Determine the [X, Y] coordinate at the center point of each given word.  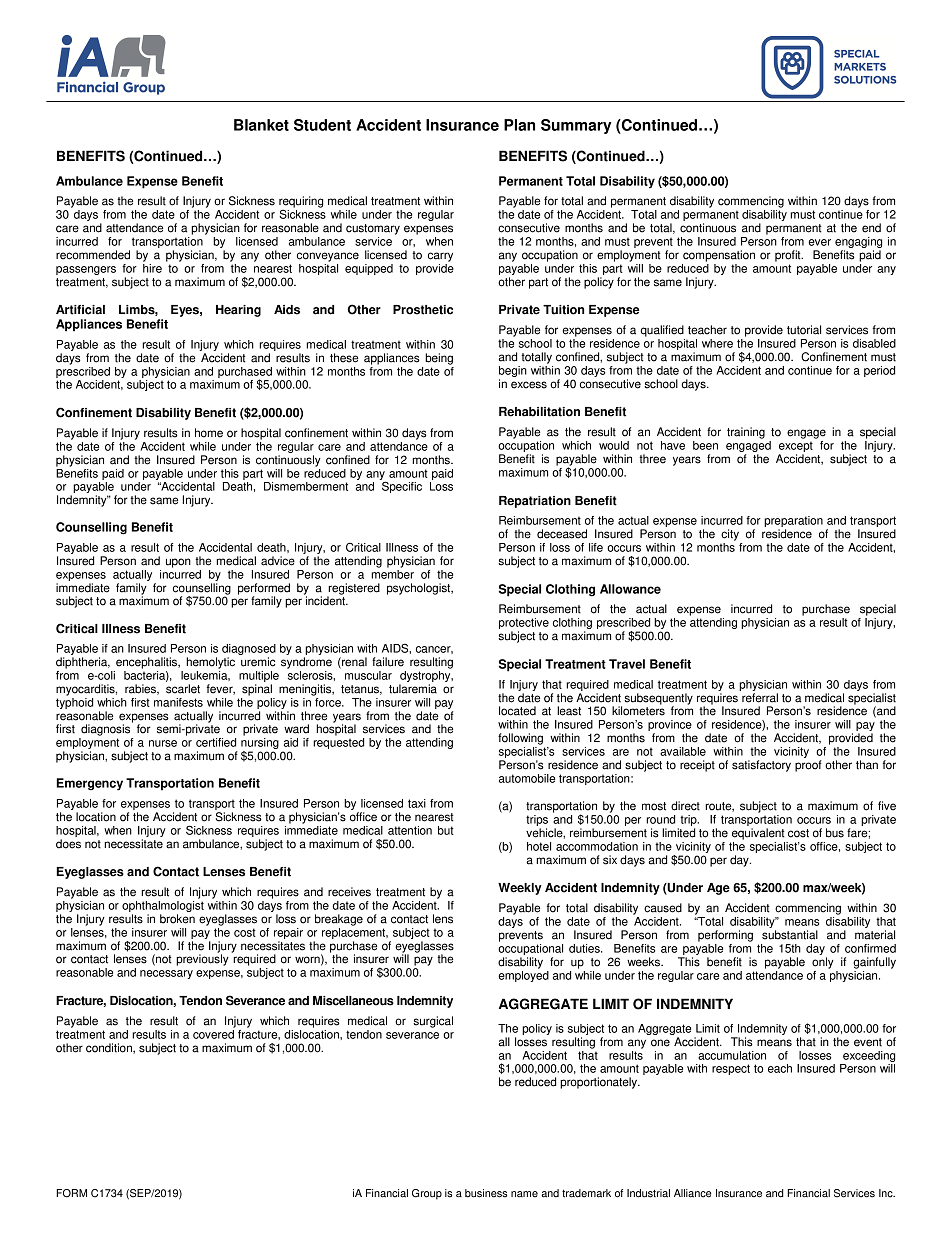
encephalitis [147, 663]
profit [789, 256]
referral [760, 698]
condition [110, 1048]
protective [524, 625]
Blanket [261, 125]
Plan [519, 125]
